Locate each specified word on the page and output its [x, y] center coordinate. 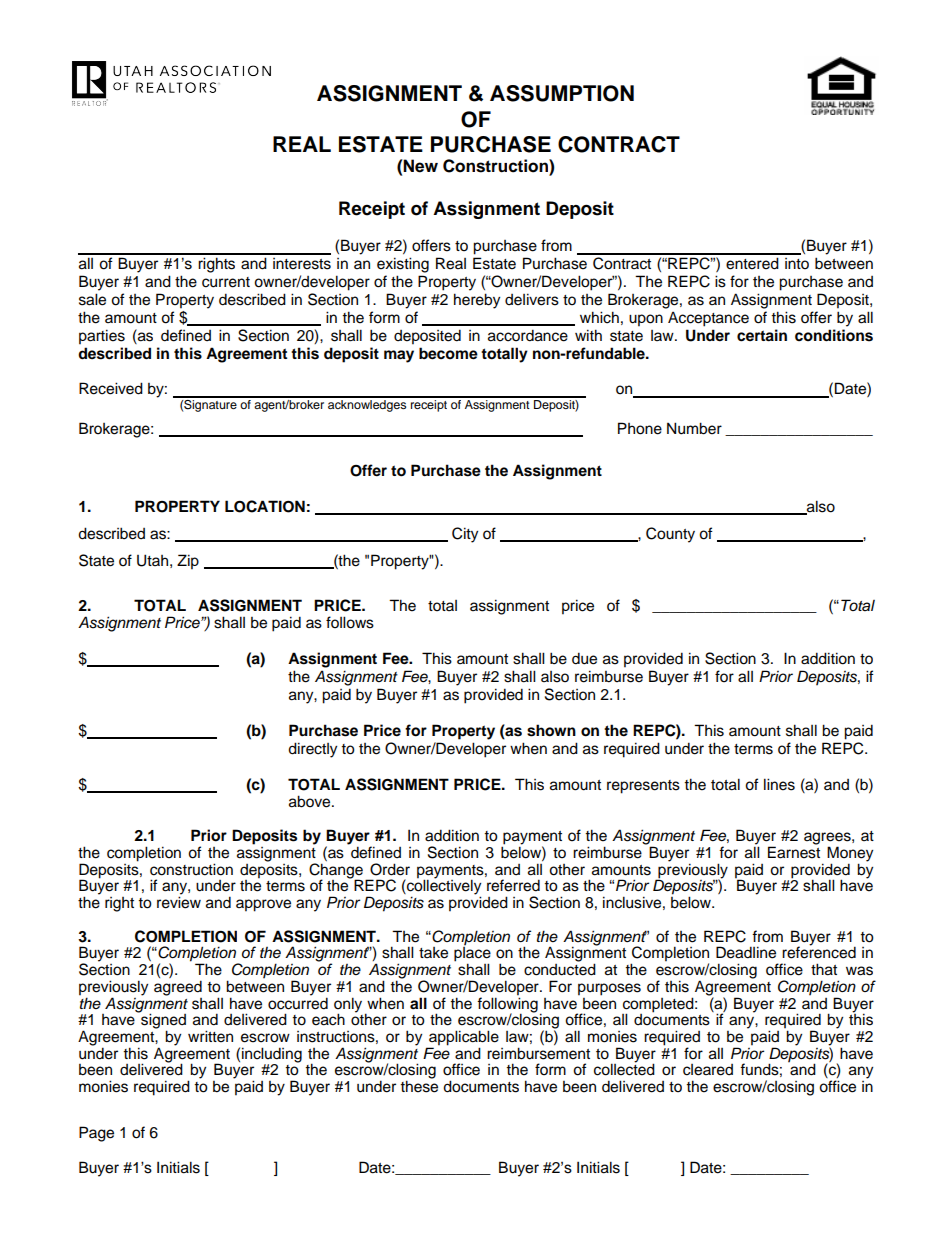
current [226, 282]
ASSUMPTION [562, 93]
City [465, 535]
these [419, 1085]
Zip [188, 562]
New [420, 166]
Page [96, 1134]
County [670, 535]
